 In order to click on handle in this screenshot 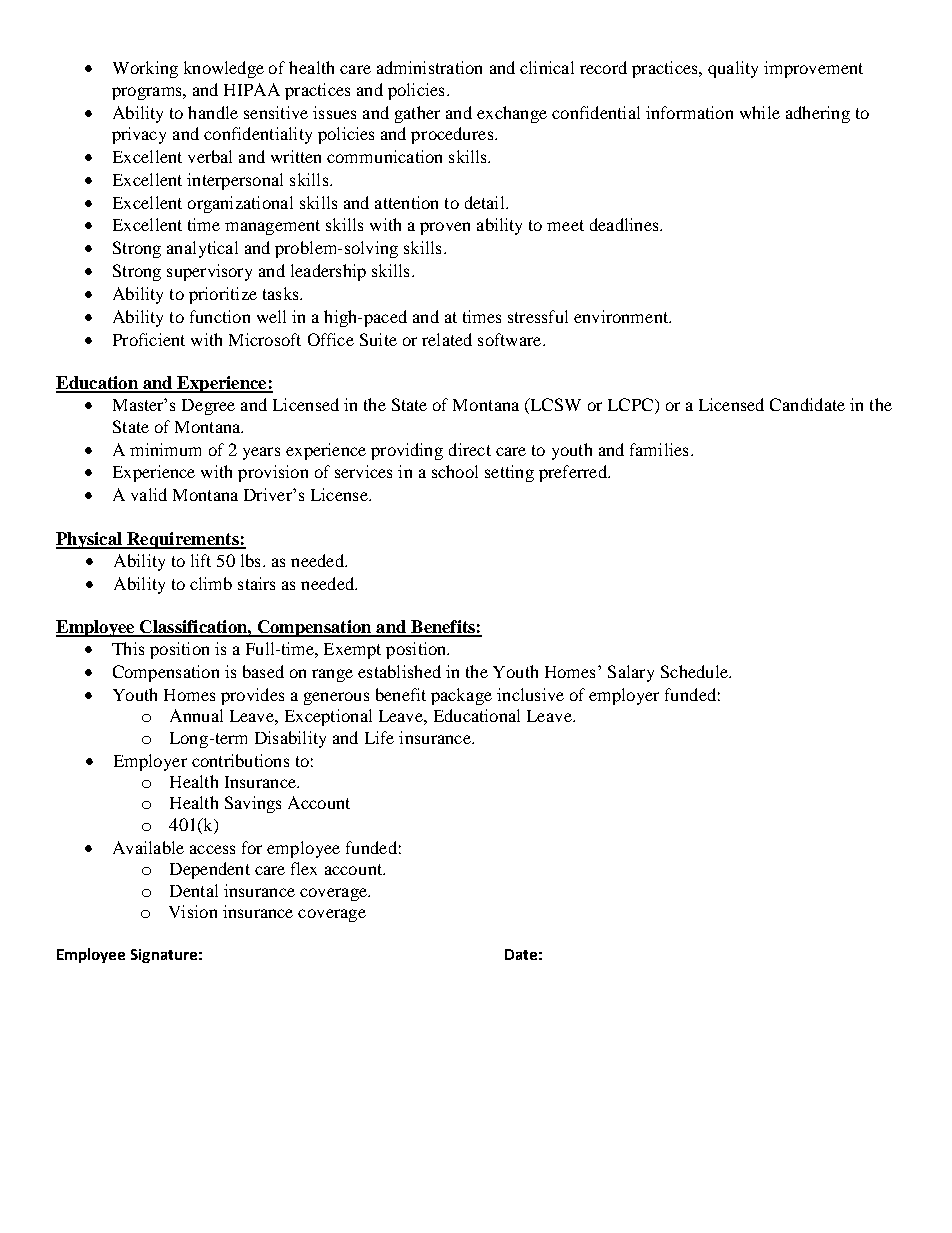, I will do `click(213, 112)`.
